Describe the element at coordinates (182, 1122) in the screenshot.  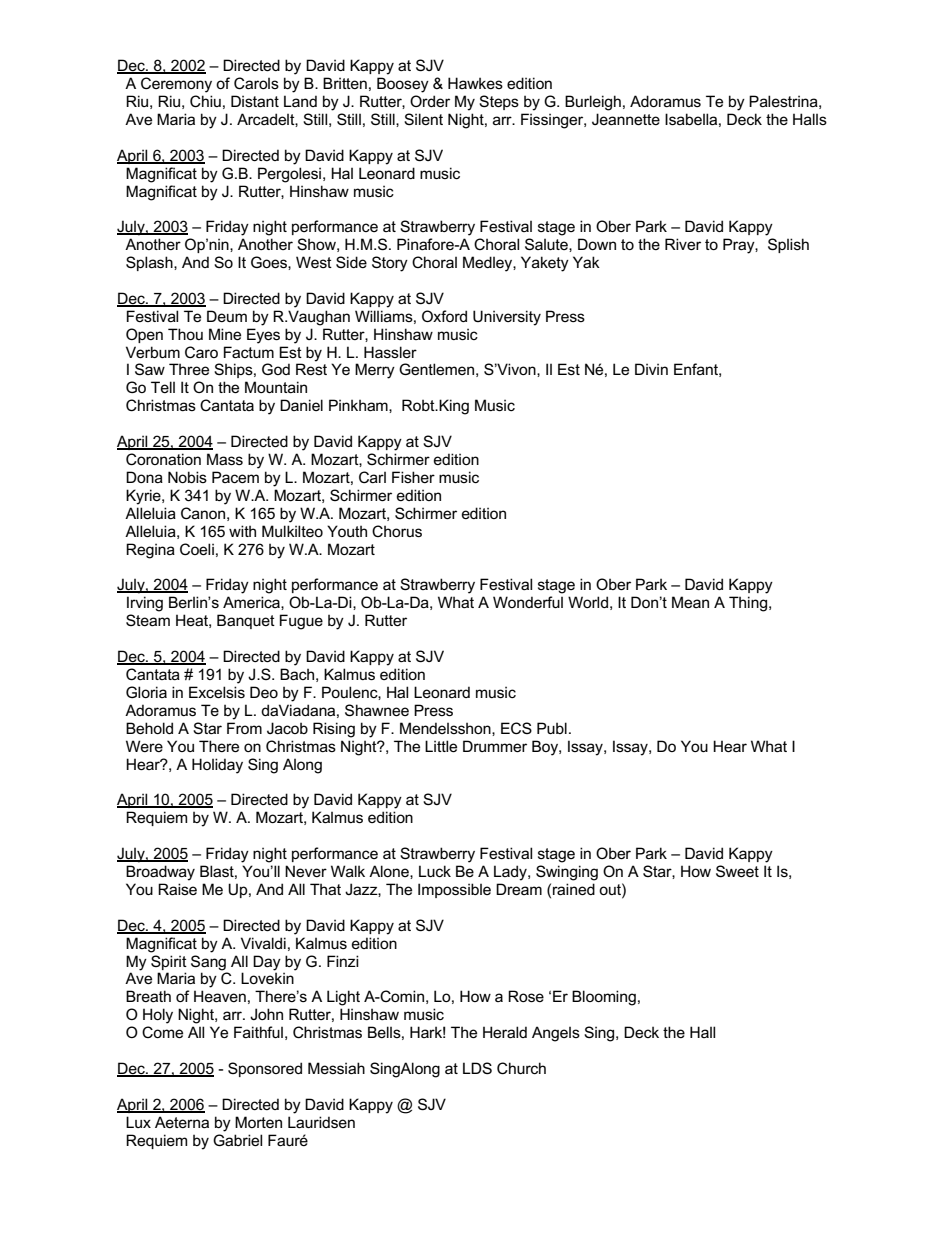
I see `Aeterna` at that location.
